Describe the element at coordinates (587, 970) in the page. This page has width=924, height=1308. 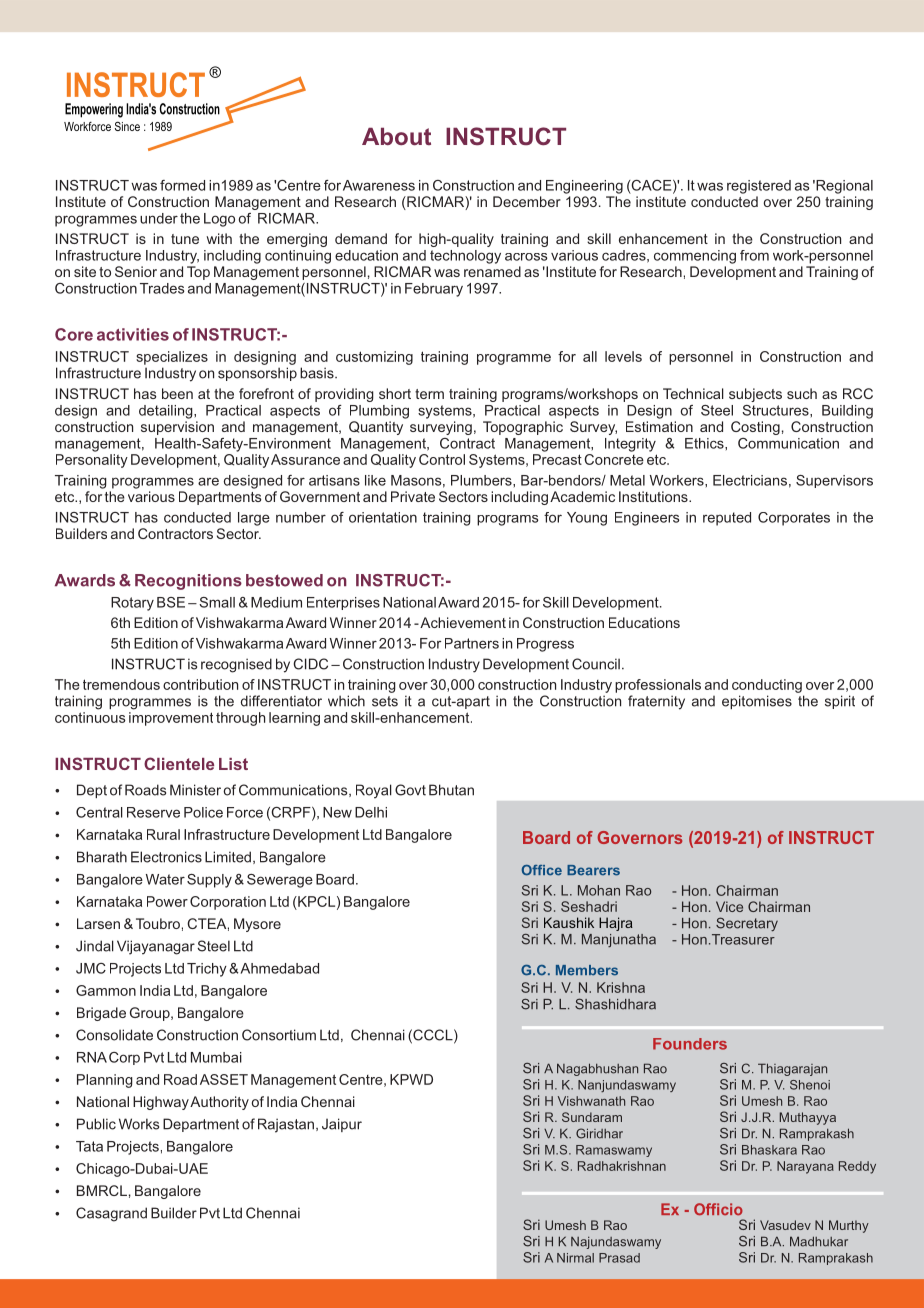
I see `Members` at that location.
